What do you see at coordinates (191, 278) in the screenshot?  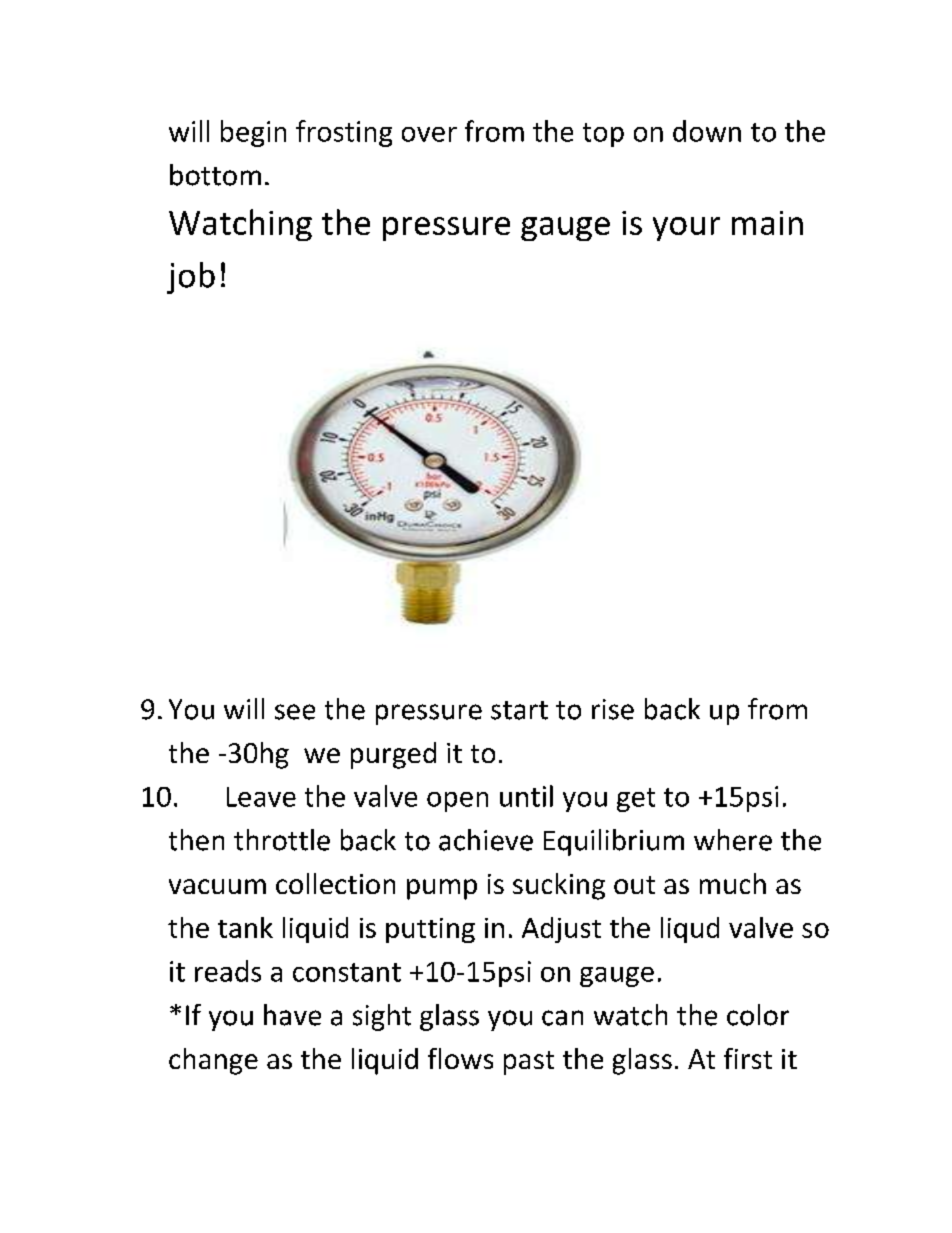 I see `job` at bounding box center [191, 278].
